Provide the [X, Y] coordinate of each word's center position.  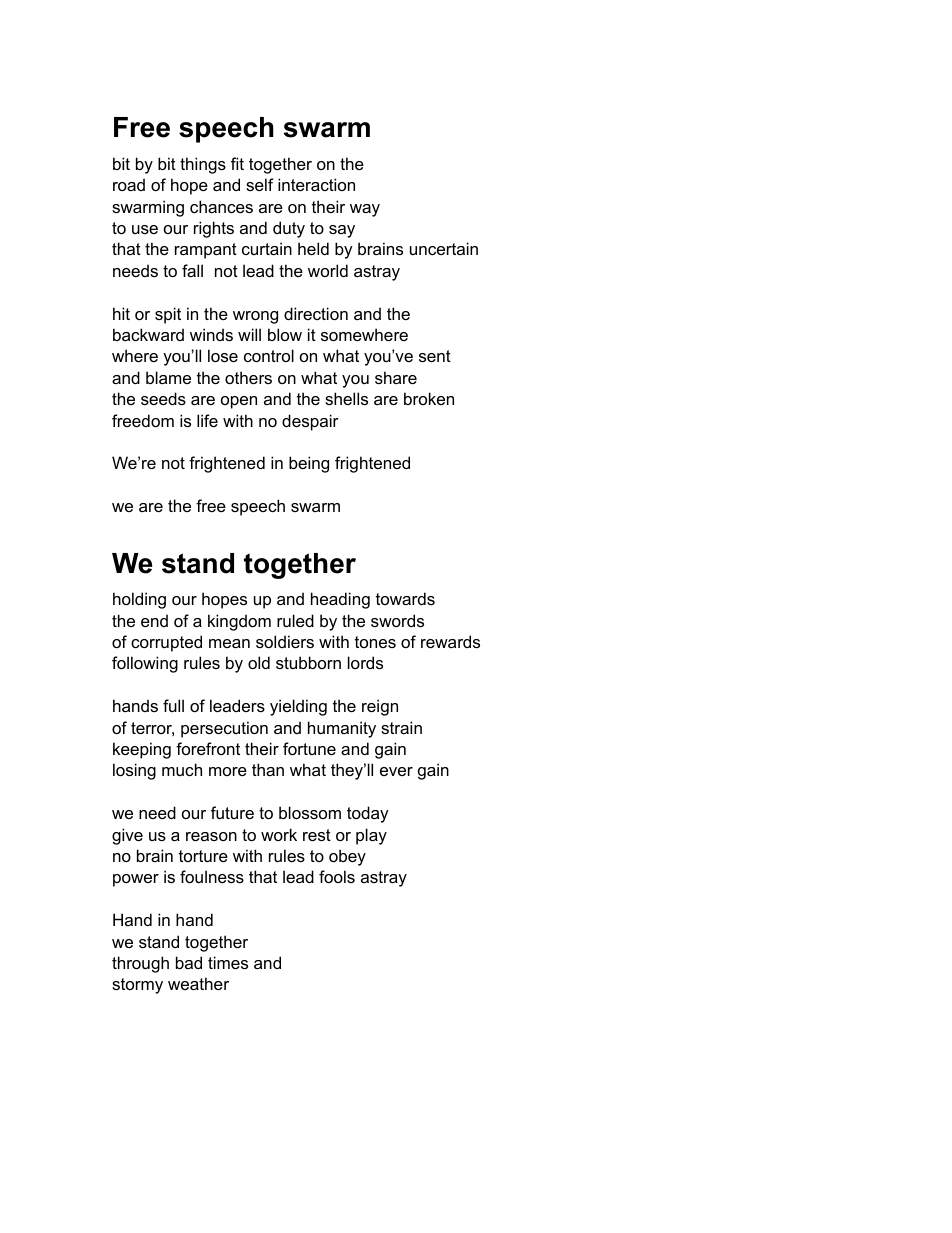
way [365, 210]
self [260, 184]
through [140, 964]
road [129, 184]
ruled [295, 620]
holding [139, 600]
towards [405, 598]
